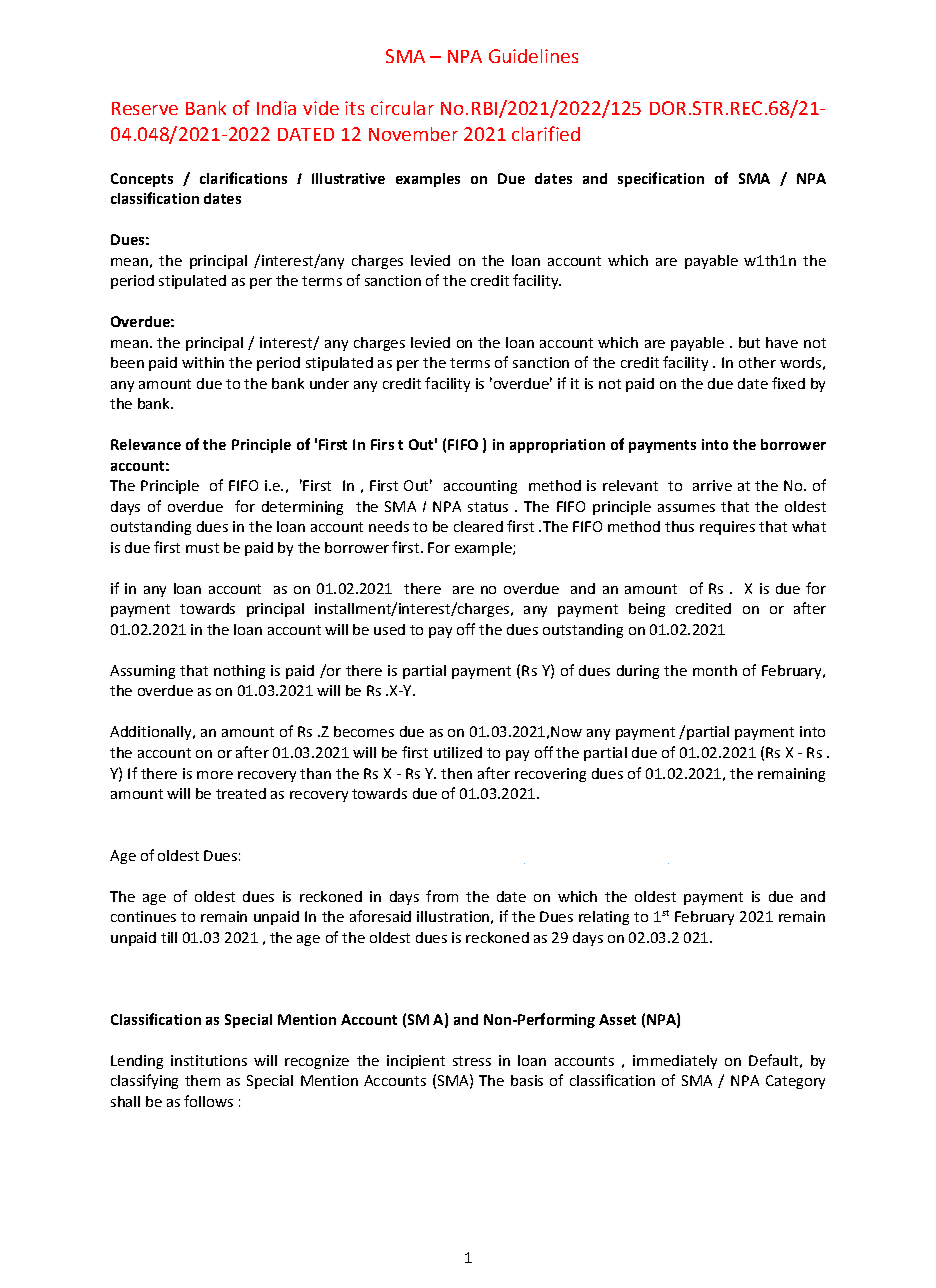 The height and width of the document is (1288, 936). What do you see at coordinates (209, 1060) in the document?
I see `institutions` at bounding box center [209, 1060].
